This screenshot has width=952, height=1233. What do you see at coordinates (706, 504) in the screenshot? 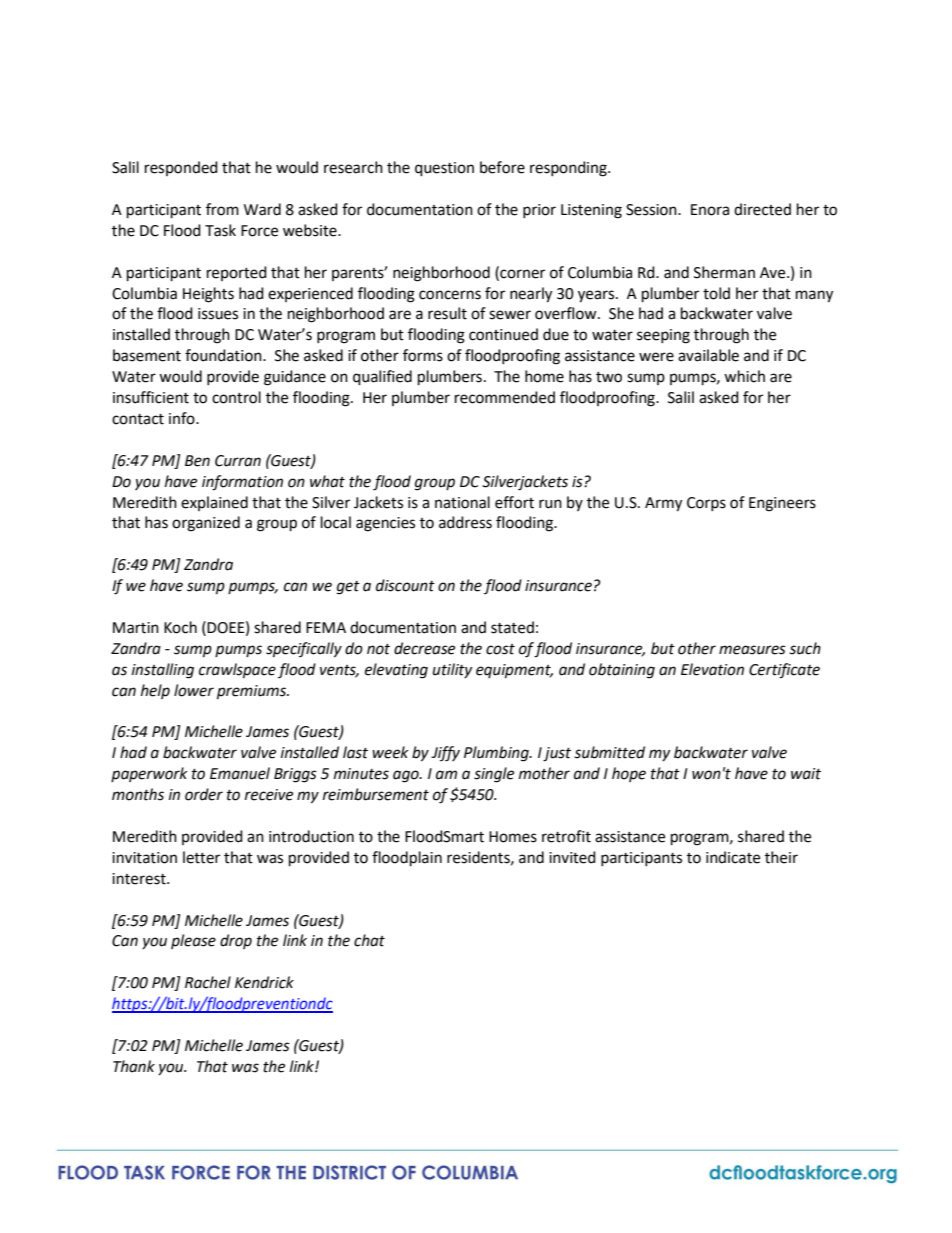
I see `Corps` at bounding box center [706, 504].
